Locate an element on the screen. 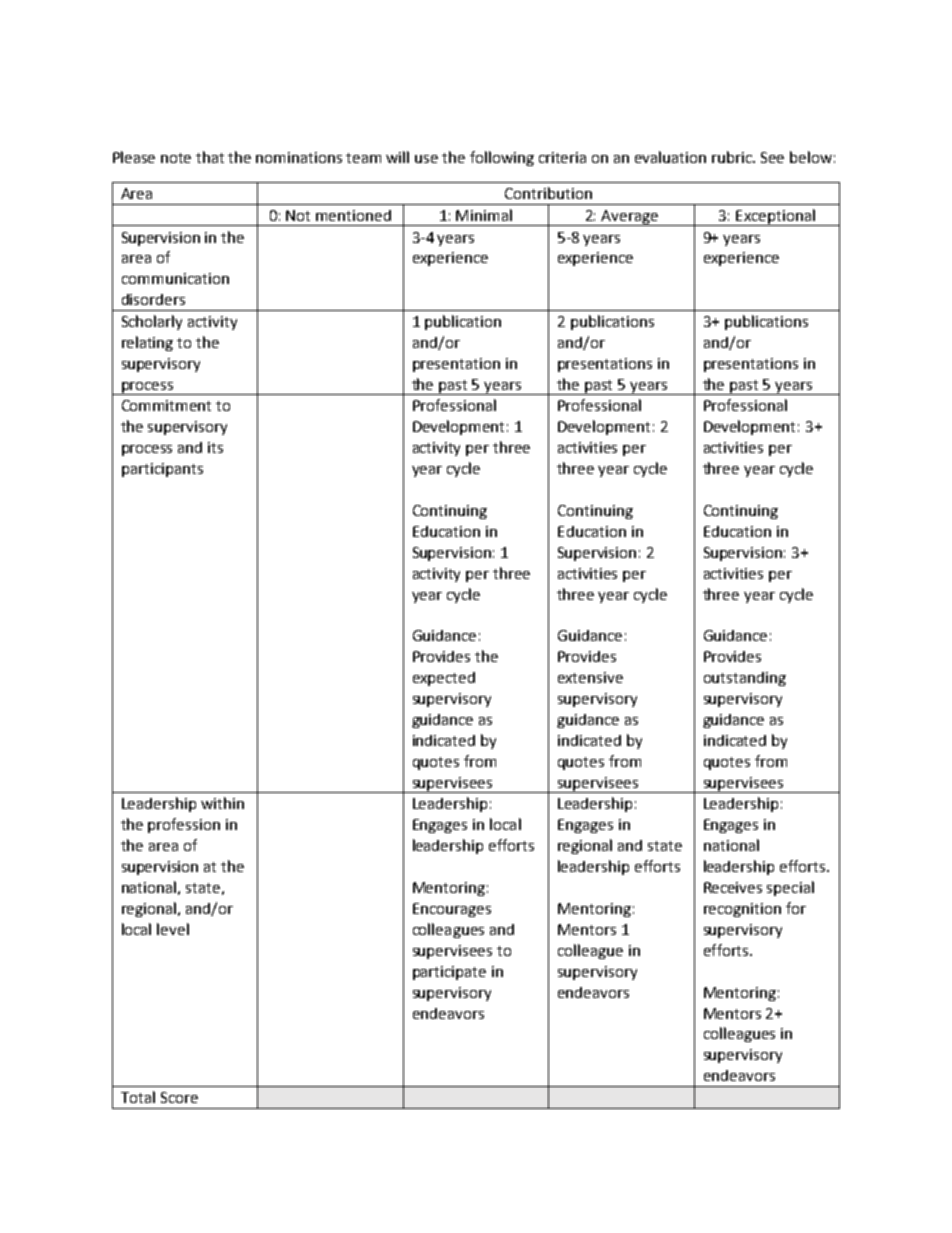  participate is located at coordinates (449, 973).
